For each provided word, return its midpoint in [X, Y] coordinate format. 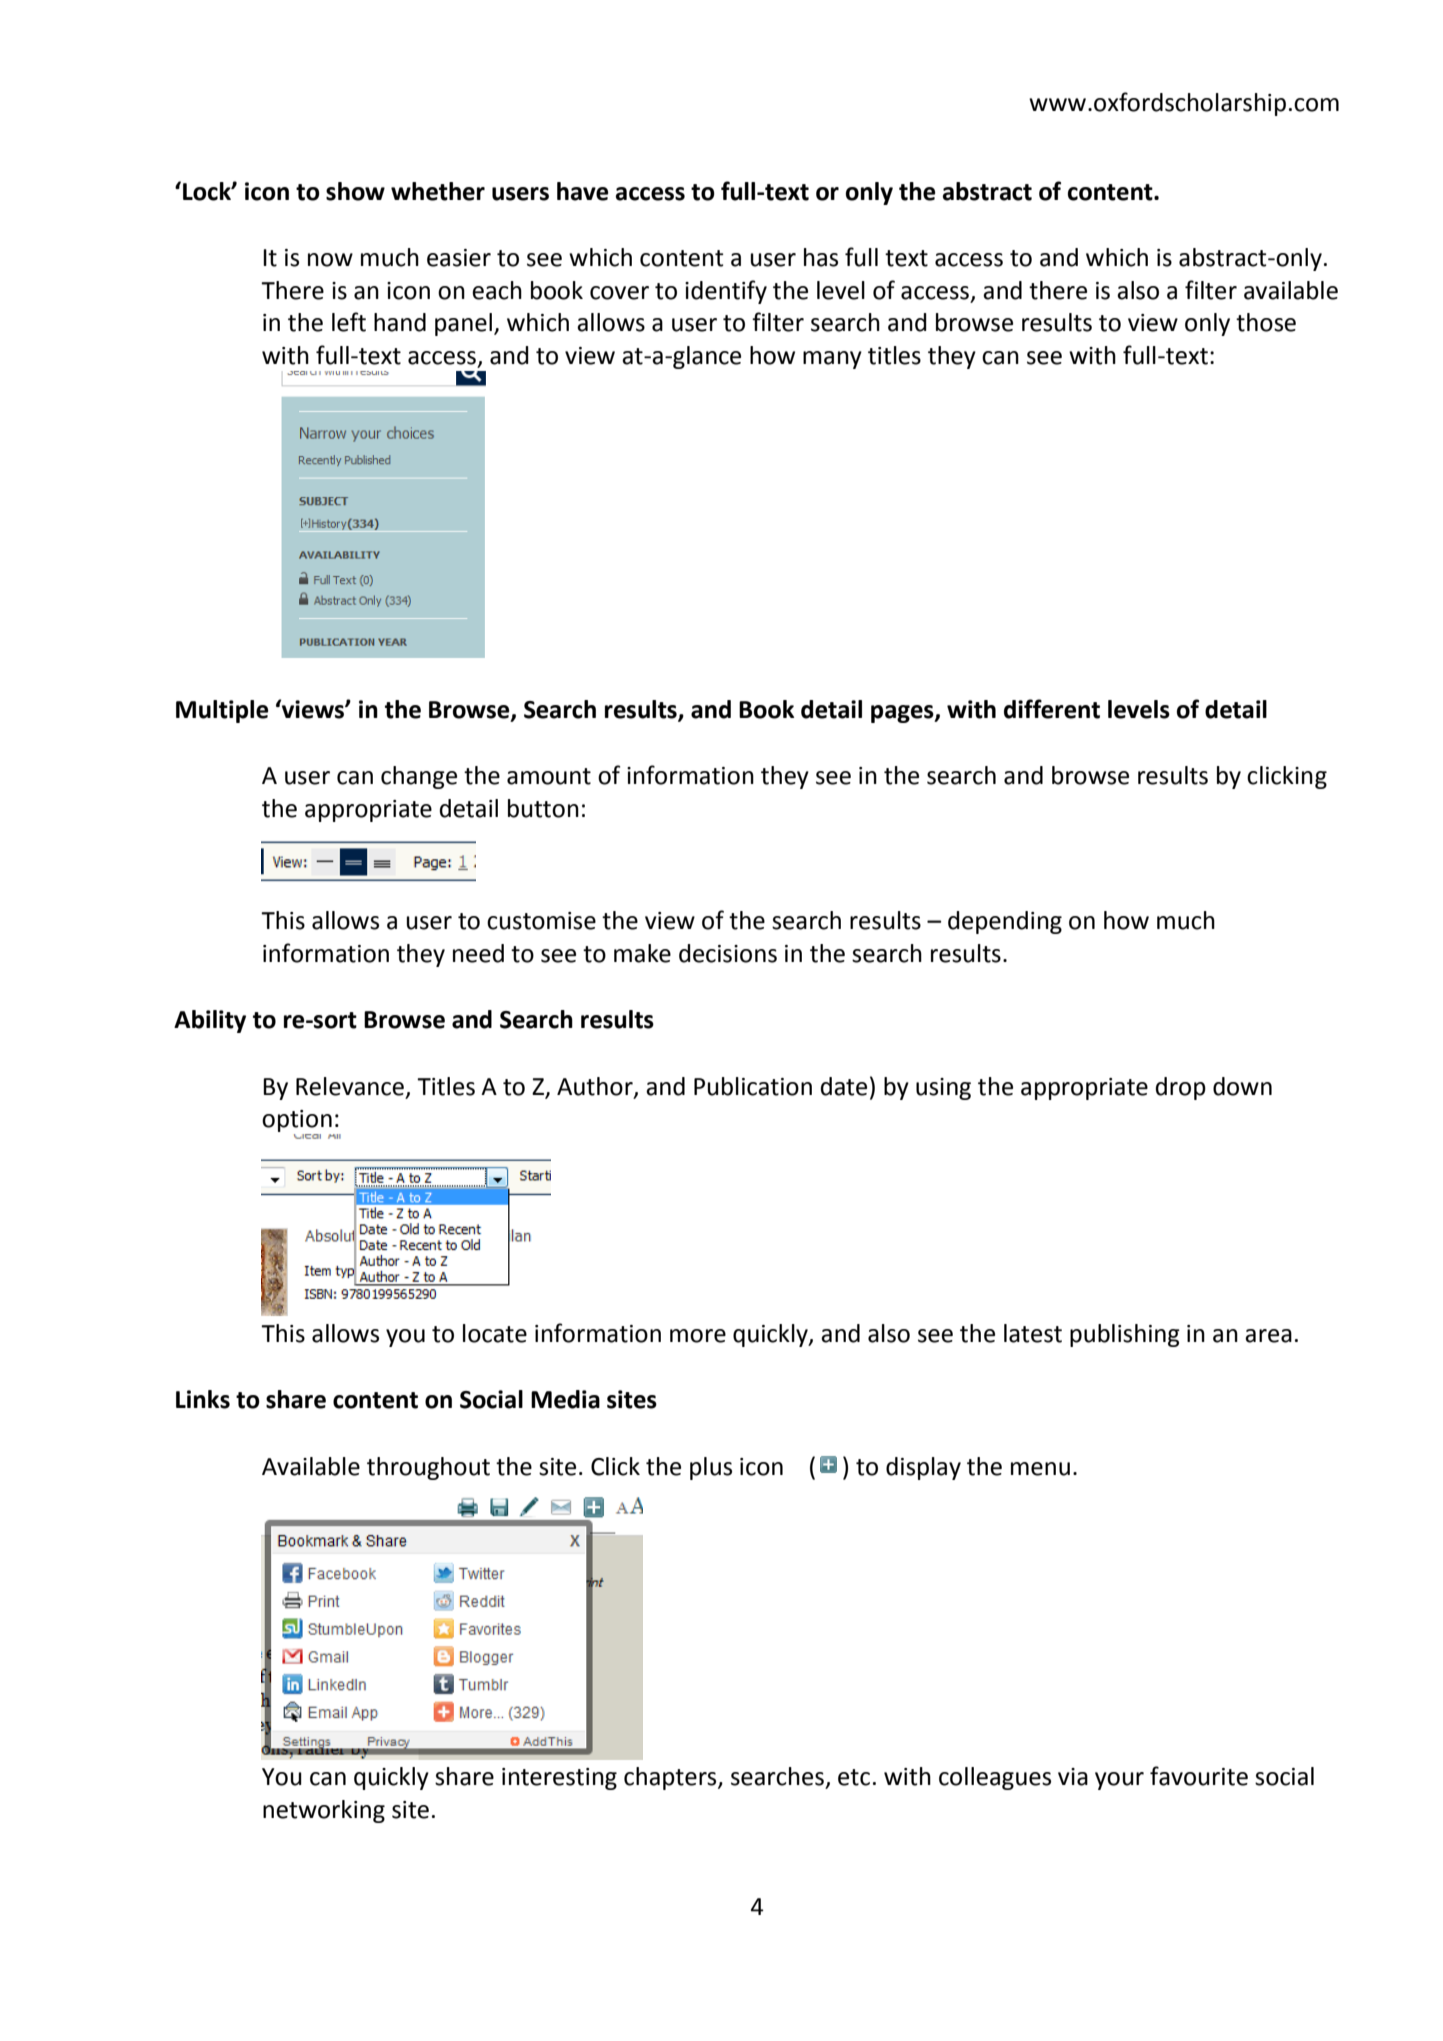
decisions [728, 953]
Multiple [222, 711]
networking [324, 1811]
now [330, 260]
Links [203, 1399]
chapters [671, 1778]
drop [1181, 1088]
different [1052, 709]
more [698, 1336]
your [1119, 1781]
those [1266, 322]
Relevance [350, 1086]
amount [549, 776]
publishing [1125, 1335]
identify [726, 292]
